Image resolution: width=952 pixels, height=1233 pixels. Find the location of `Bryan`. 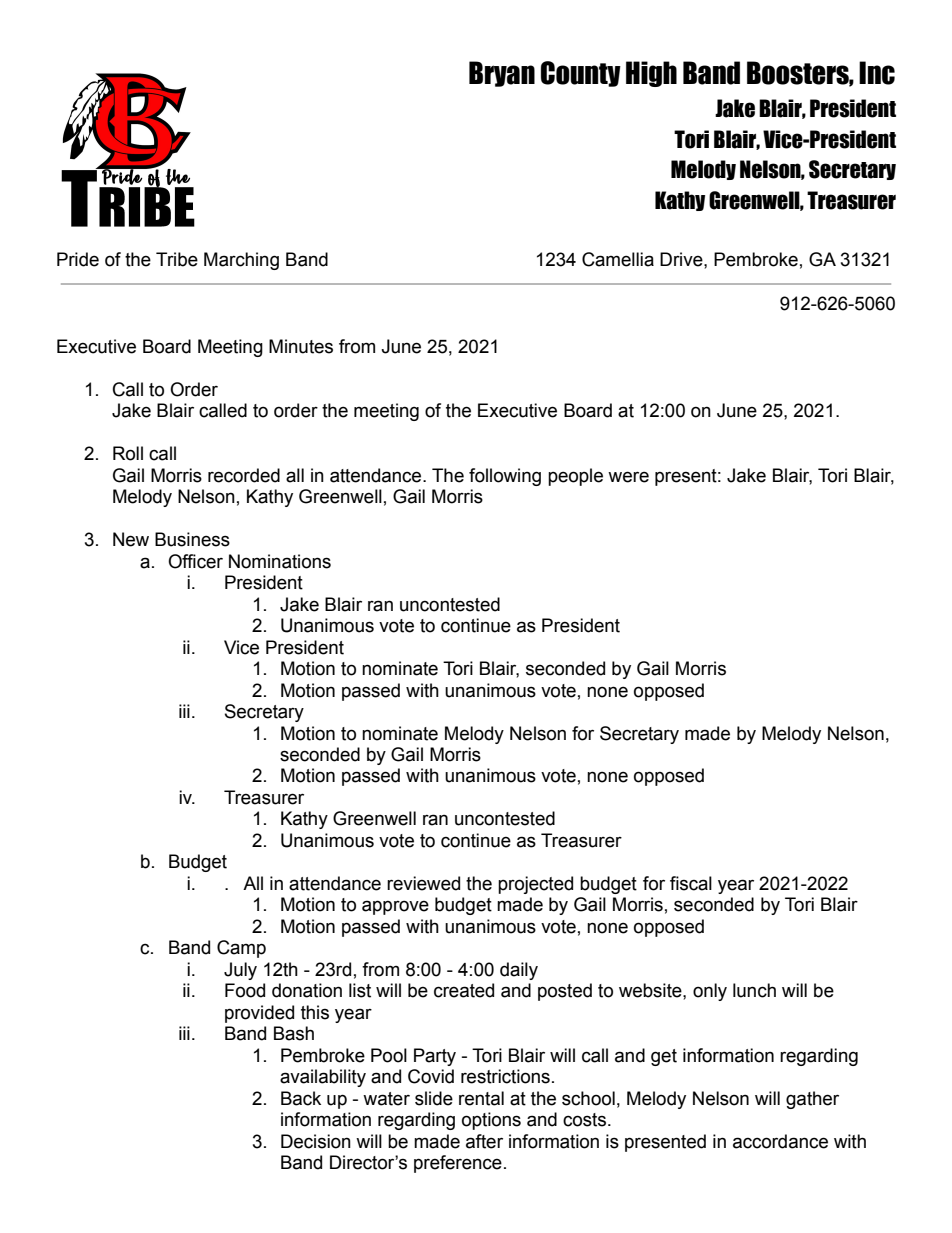

Bryan is located at coordinates (502, 74).
